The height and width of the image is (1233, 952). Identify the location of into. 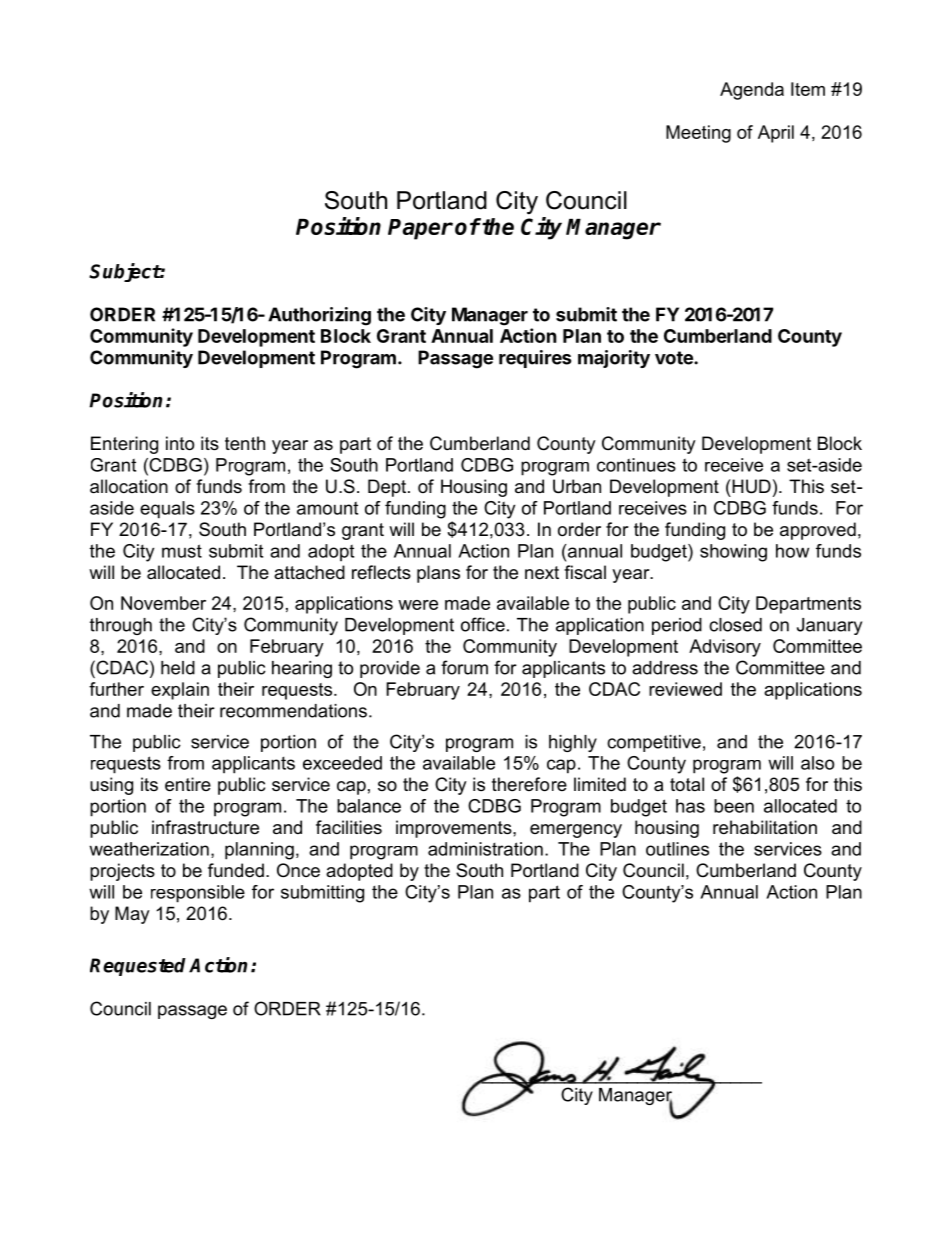
(180, 443).
